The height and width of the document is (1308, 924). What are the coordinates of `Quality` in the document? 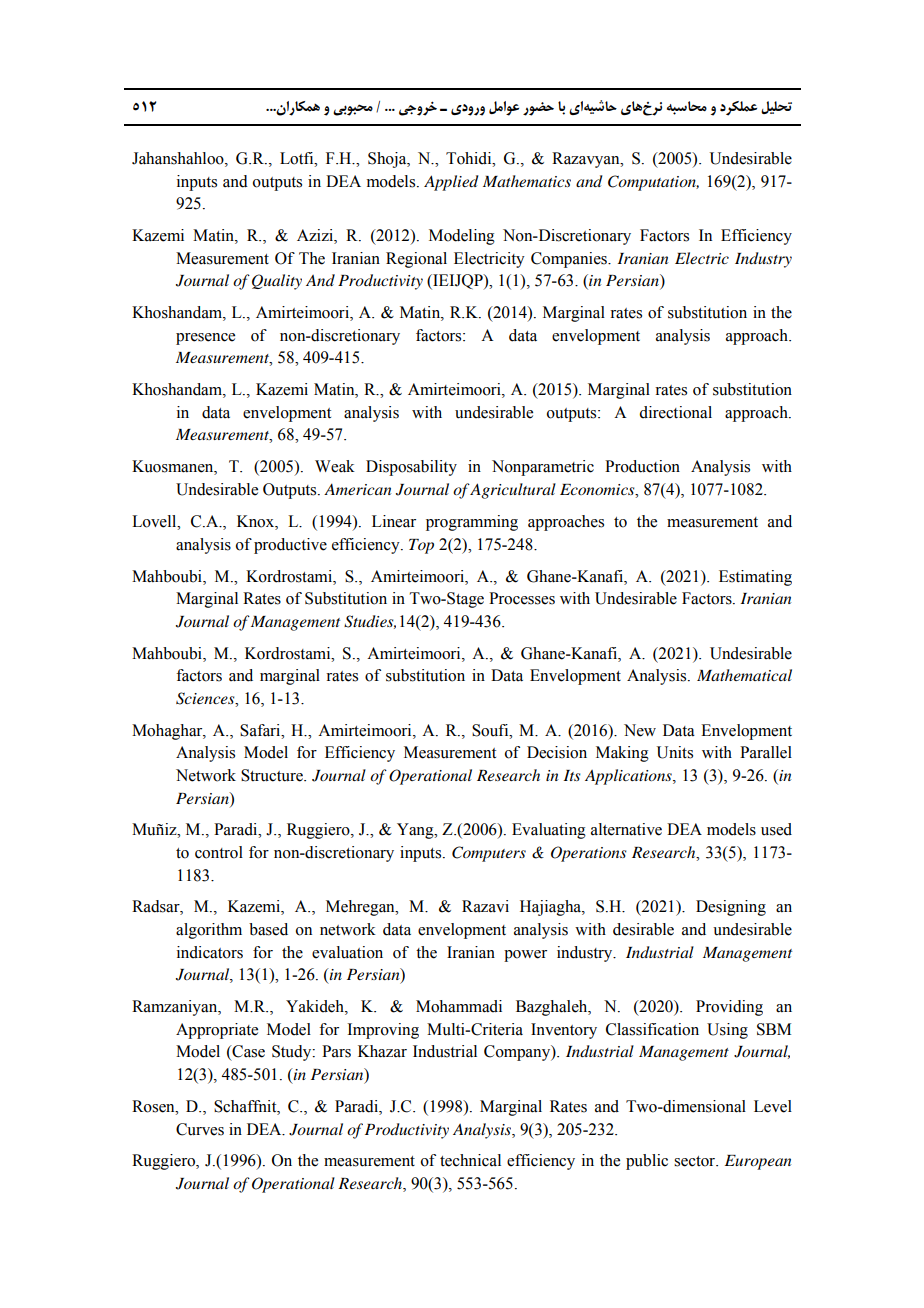 It's located at (277, 282).
